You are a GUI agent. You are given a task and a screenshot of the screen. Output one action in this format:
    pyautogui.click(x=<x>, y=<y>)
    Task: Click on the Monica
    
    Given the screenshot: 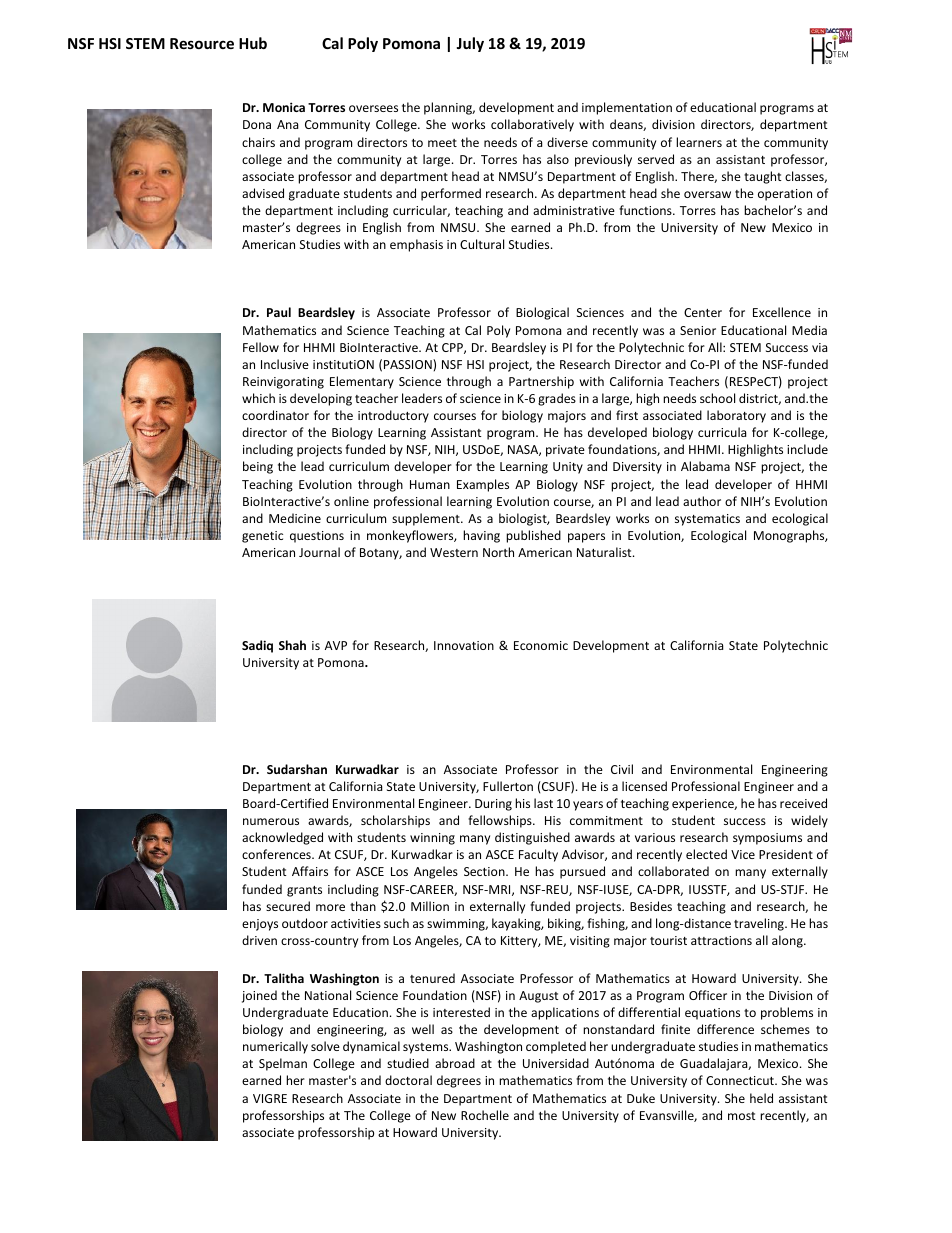 What is the action you would take?
    pyautogui.click(x=284, y=107)
